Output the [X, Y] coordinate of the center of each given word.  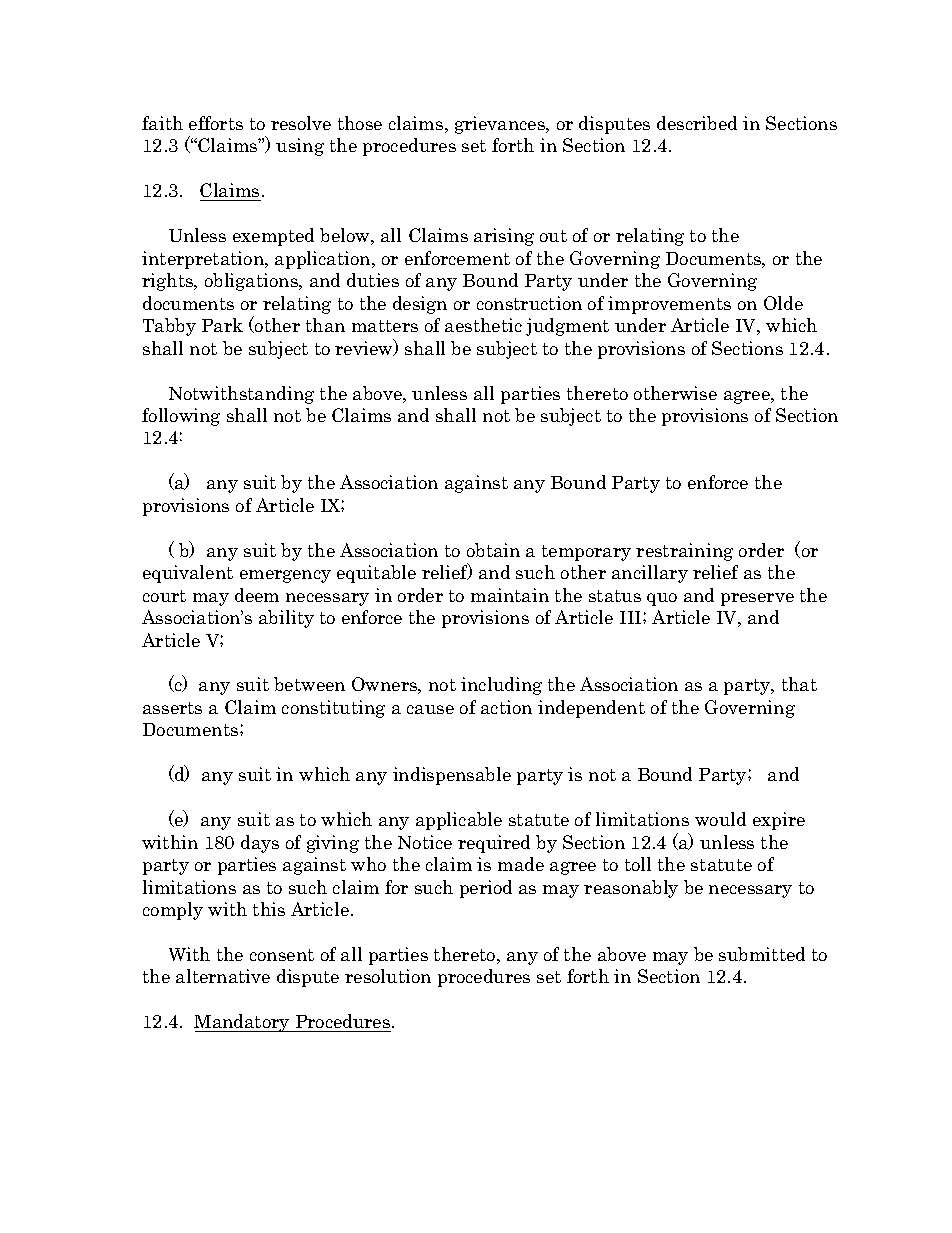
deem [257, 595]
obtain [493, 550]
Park [222, 325]
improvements [669, 305]
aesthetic [483, 325]
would [720, 819]
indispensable [452, 776]
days [260, 844]
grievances [501, 125]
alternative [223, 976]
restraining [684, 552]
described [697, 123]
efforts [216, 123]
